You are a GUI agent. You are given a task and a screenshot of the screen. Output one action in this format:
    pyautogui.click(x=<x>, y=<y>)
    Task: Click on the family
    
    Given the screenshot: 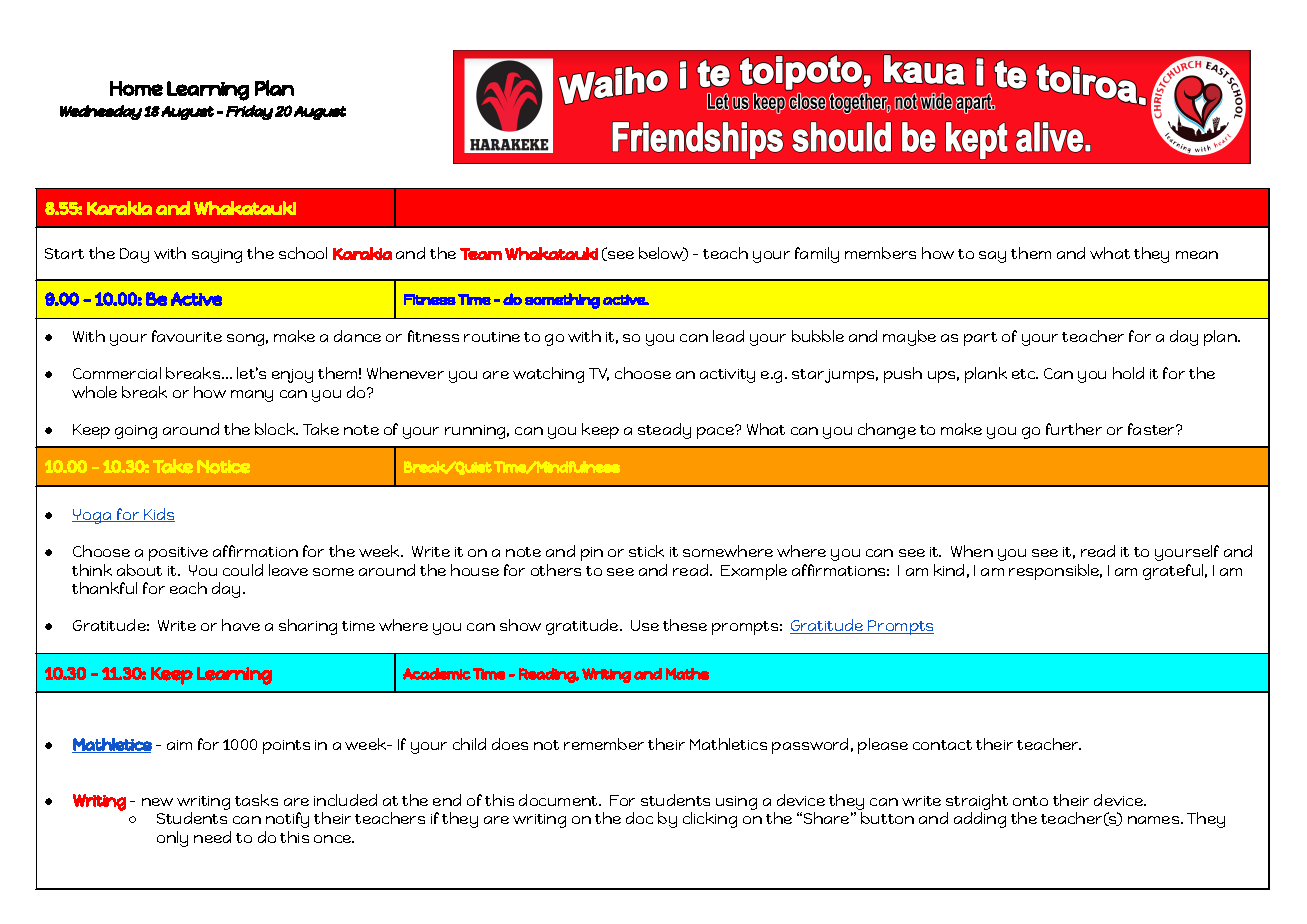 What is the action you would take?
    pyautogui.click(x=817, y=255)
